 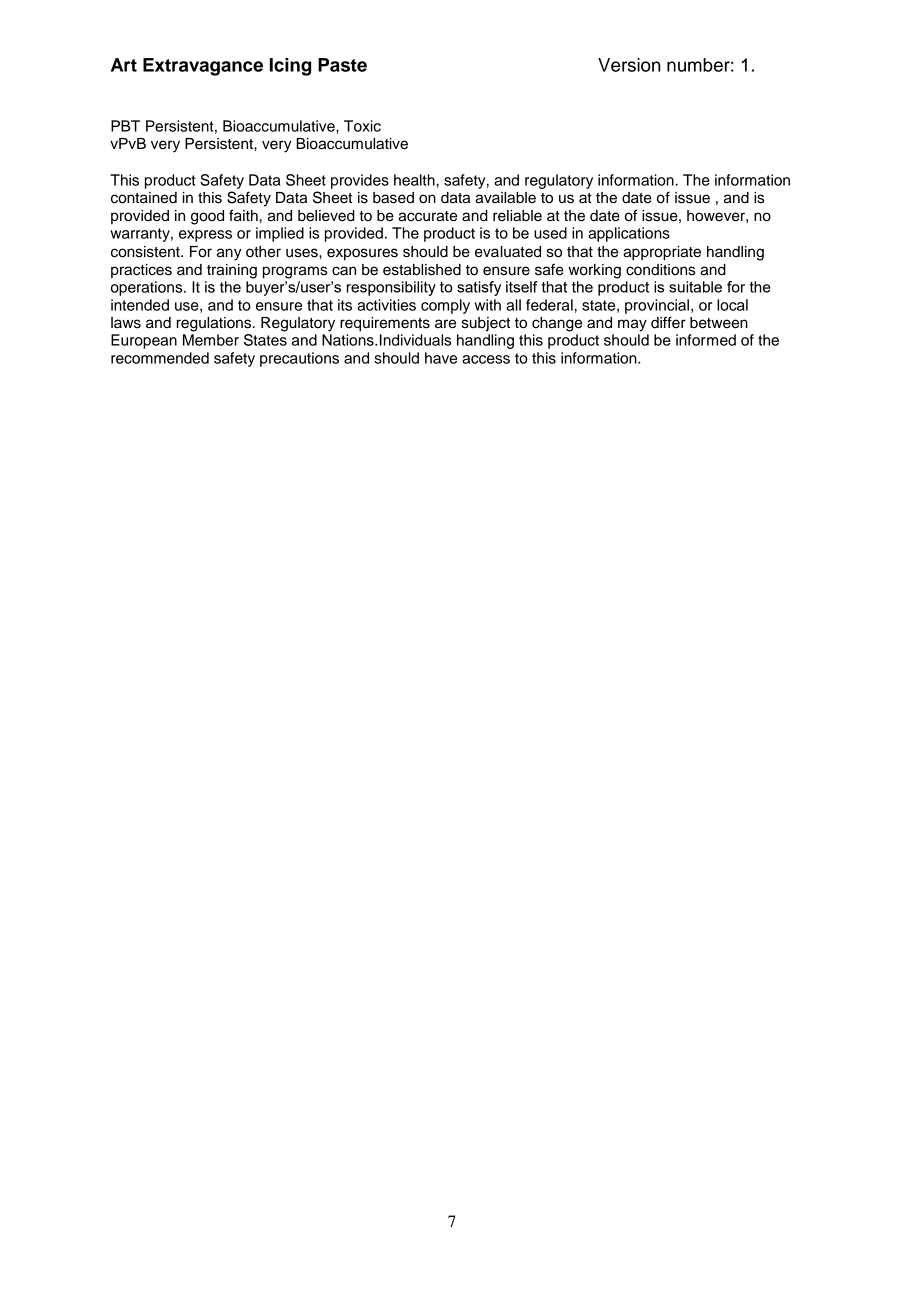 I want to click on have, so click(x=441, y=358).
